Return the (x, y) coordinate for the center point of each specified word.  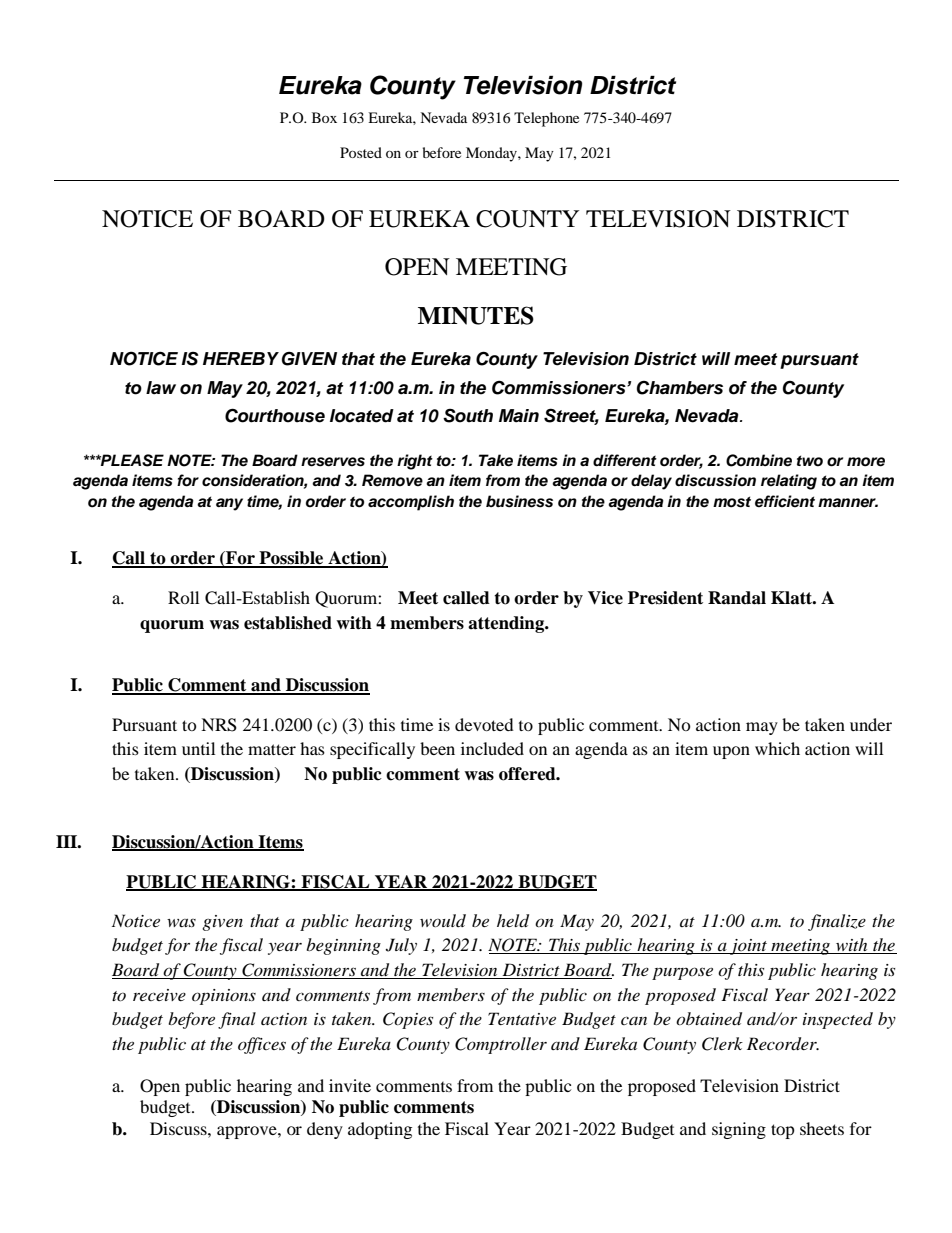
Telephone (546, 119)
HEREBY (241, 358)
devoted (484, 724)
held (513, 921)
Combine (759, 460)
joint (749, 947)
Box (324, 117)
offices (262, 1045)
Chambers (680, 388)
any (229, 504)
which (777, 748)
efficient (785, 501)
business (519, 501)
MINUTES (476, 315)
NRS (219, 725)
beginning (343, 946)
